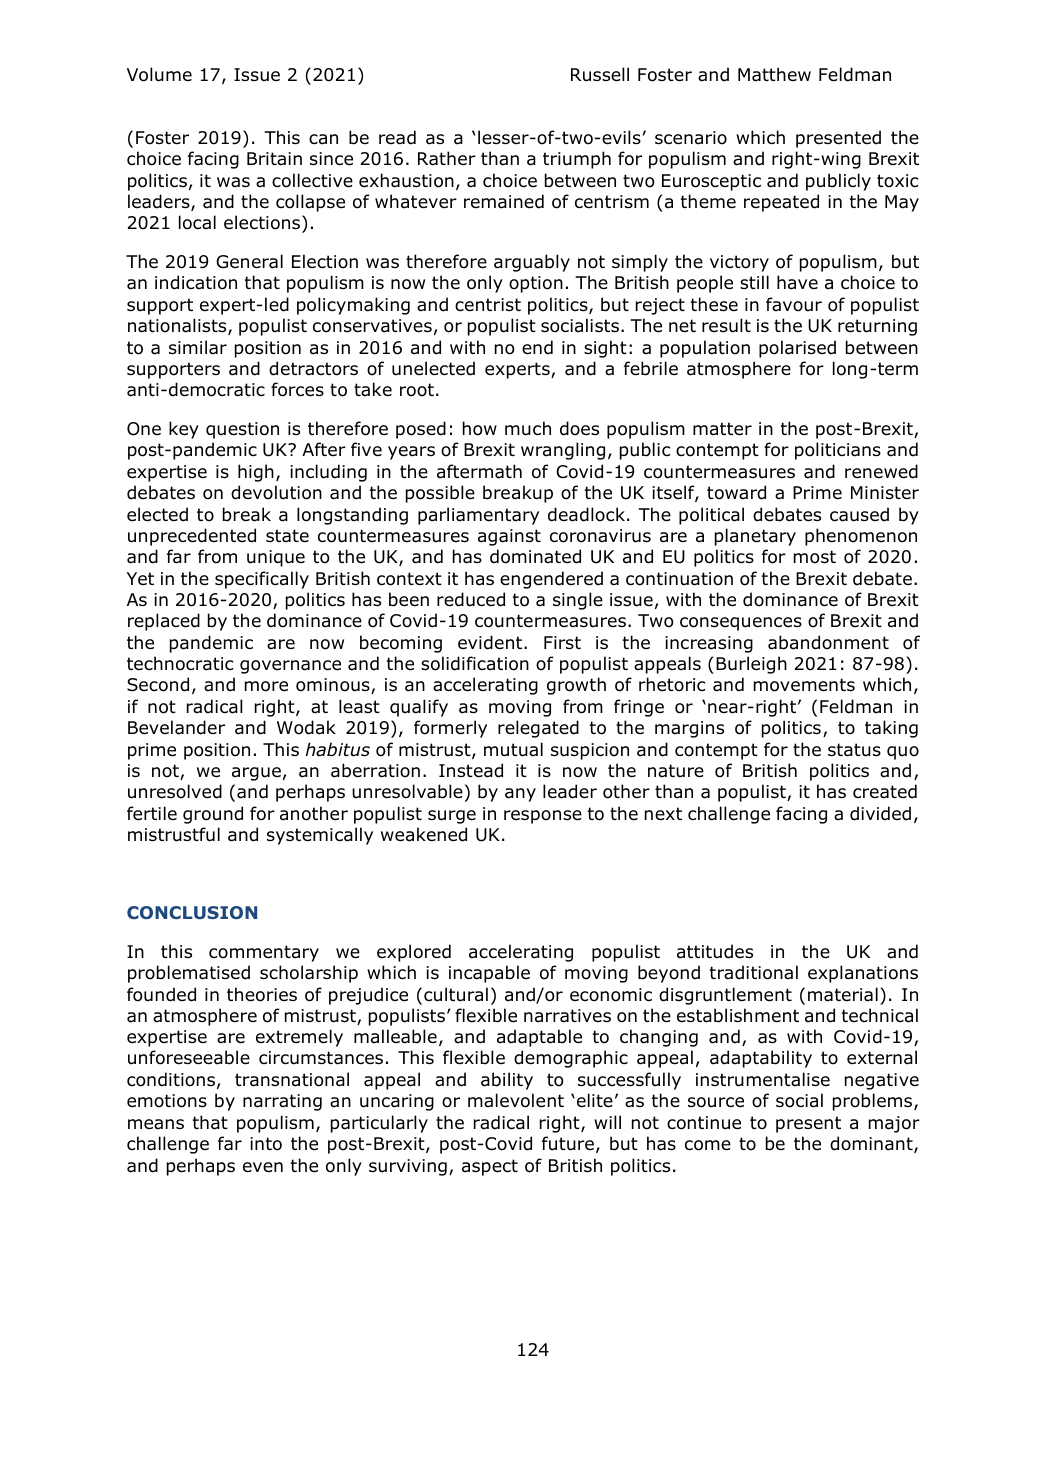 This screenshot has height=1479, width=1046. I want to click on future, so click(568, 1143).
